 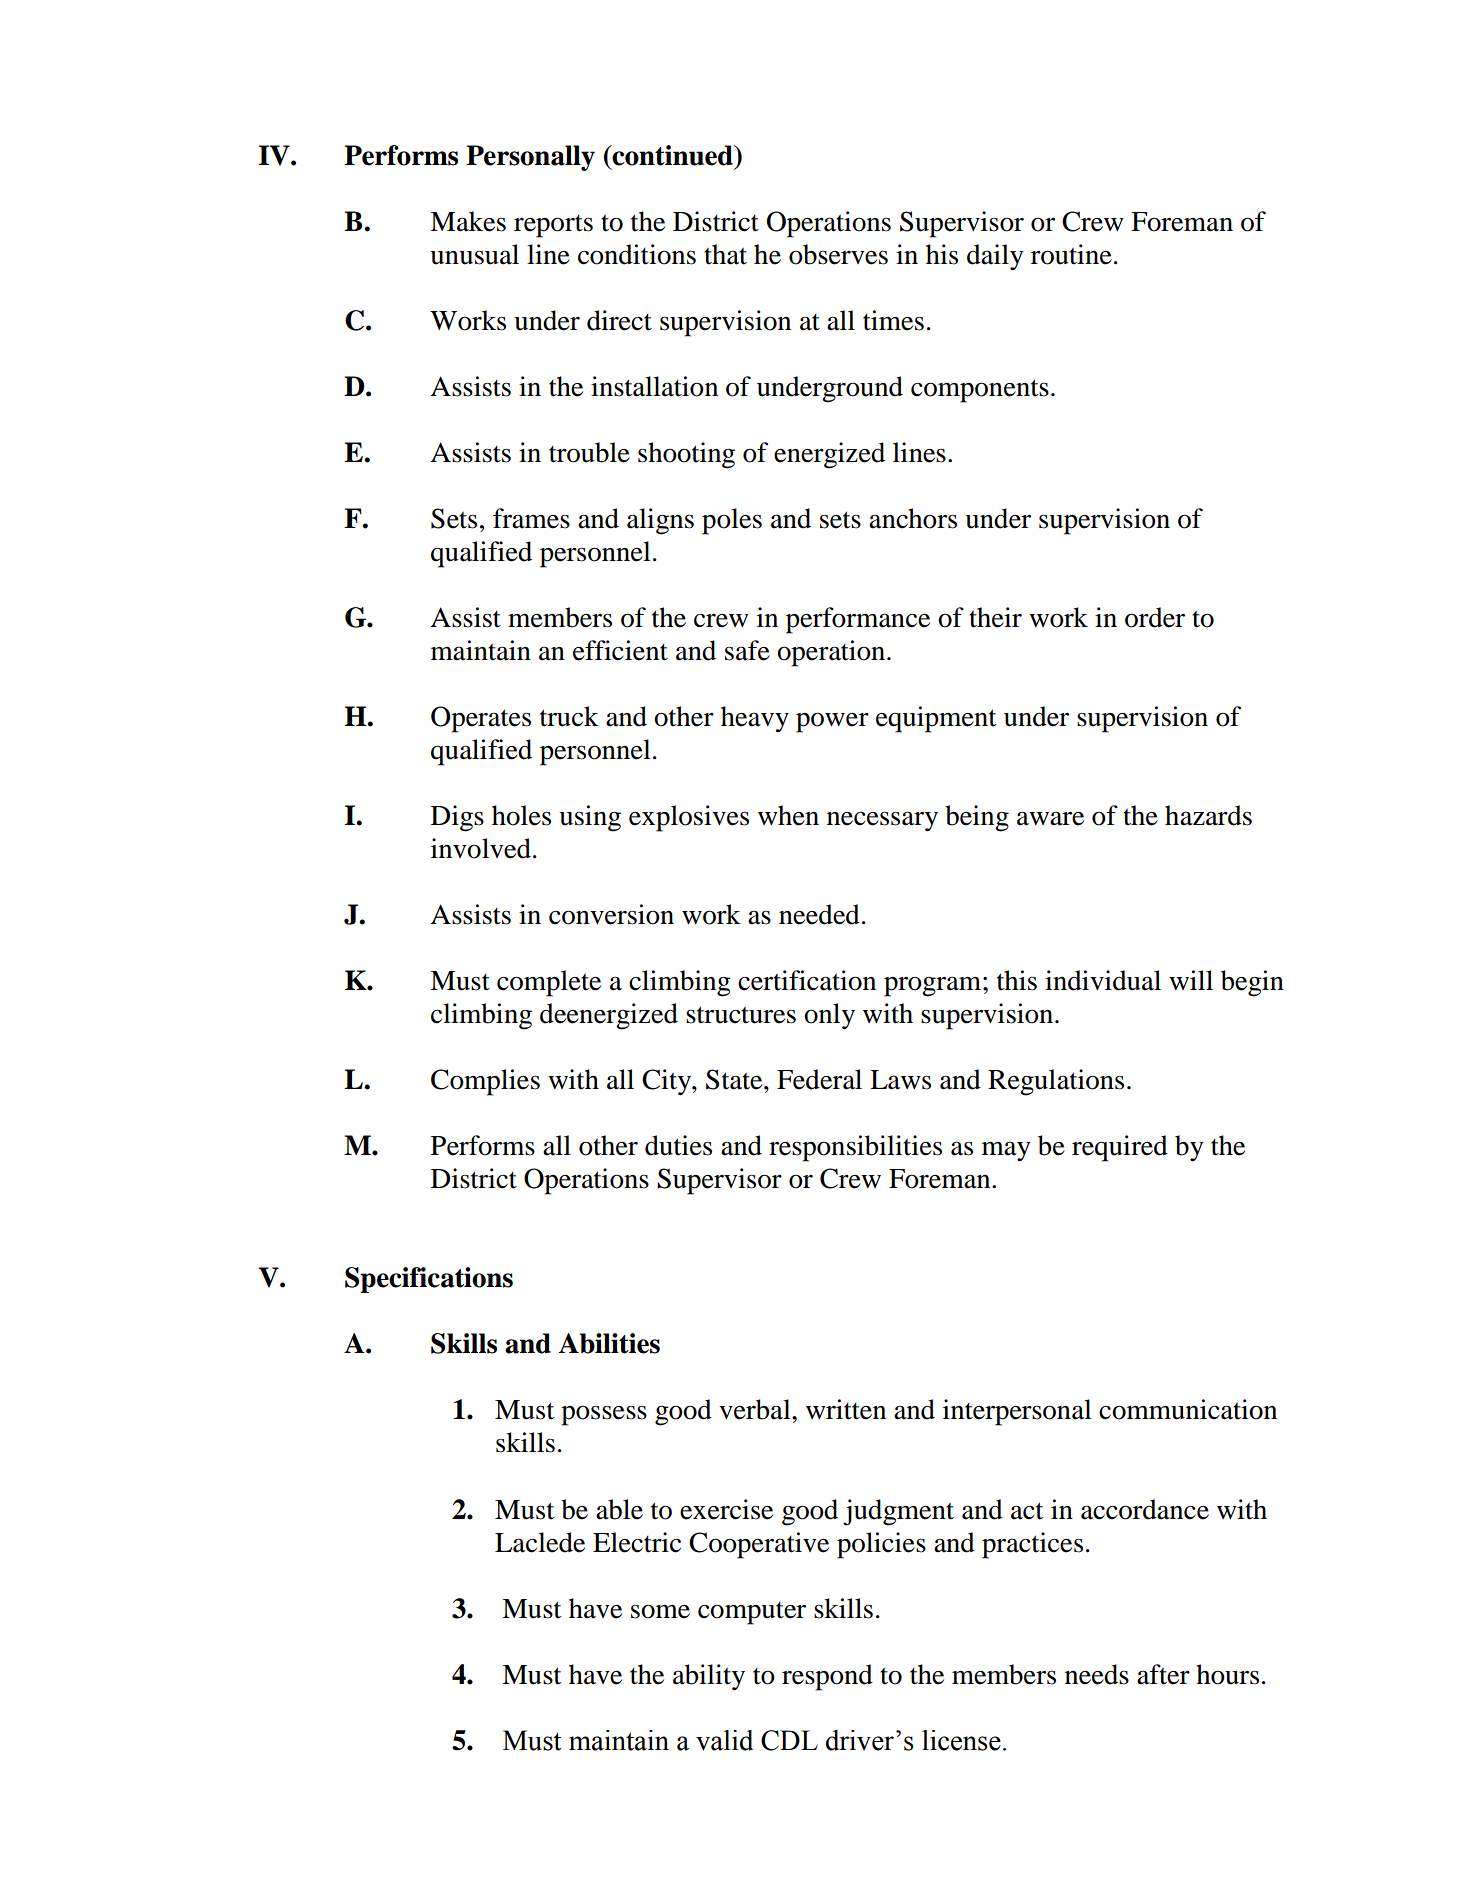 What do you see at coordinates (569, 716) in the screenshot?
I see `truck` at bounding box center [569, 716].
